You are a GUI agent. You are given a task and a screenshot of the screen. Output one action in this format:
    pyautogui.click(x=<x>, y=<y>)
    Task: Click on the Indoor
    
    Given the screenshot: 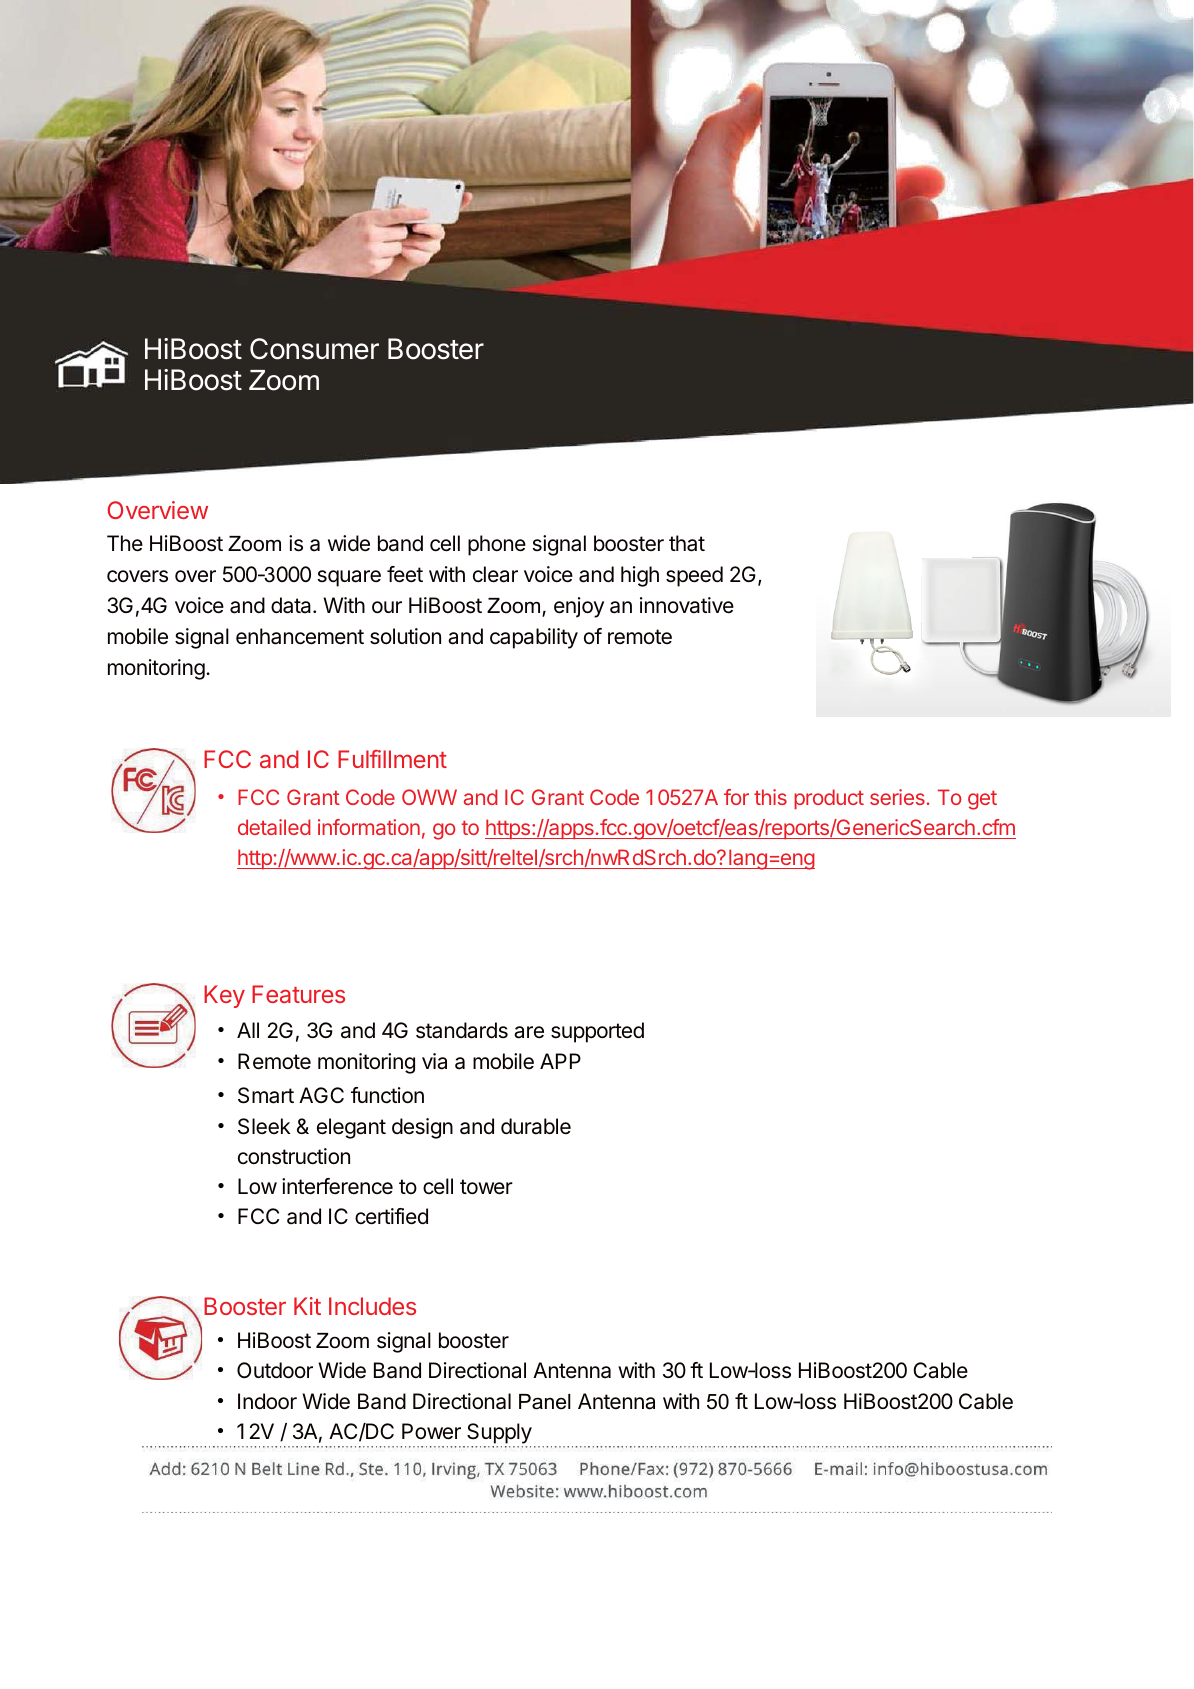 What is the action you would take?
    pyautogui.click(x=267, y=1401)
